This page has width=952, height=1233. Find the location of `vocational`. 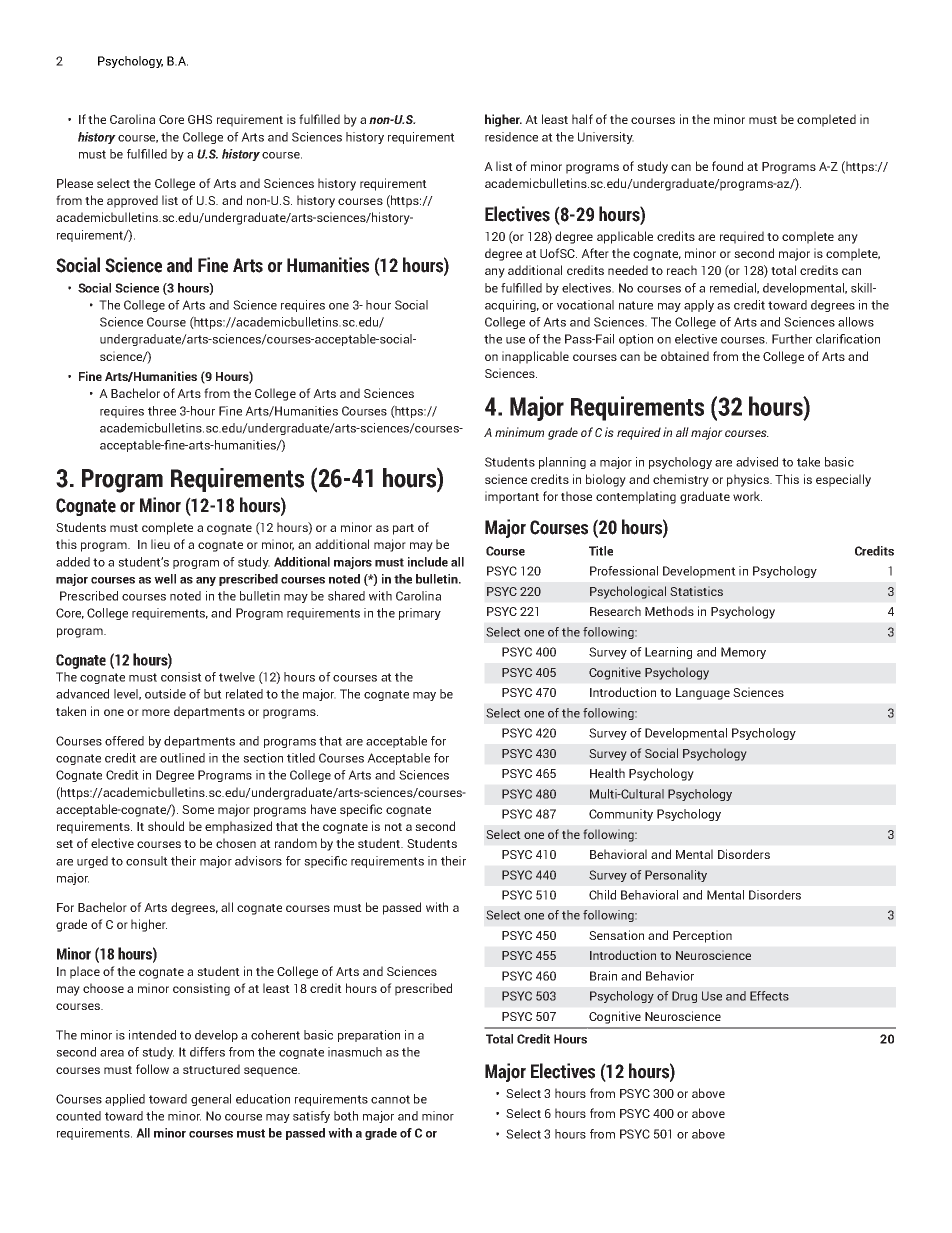

vocational is located at coordinates (585, 305).
